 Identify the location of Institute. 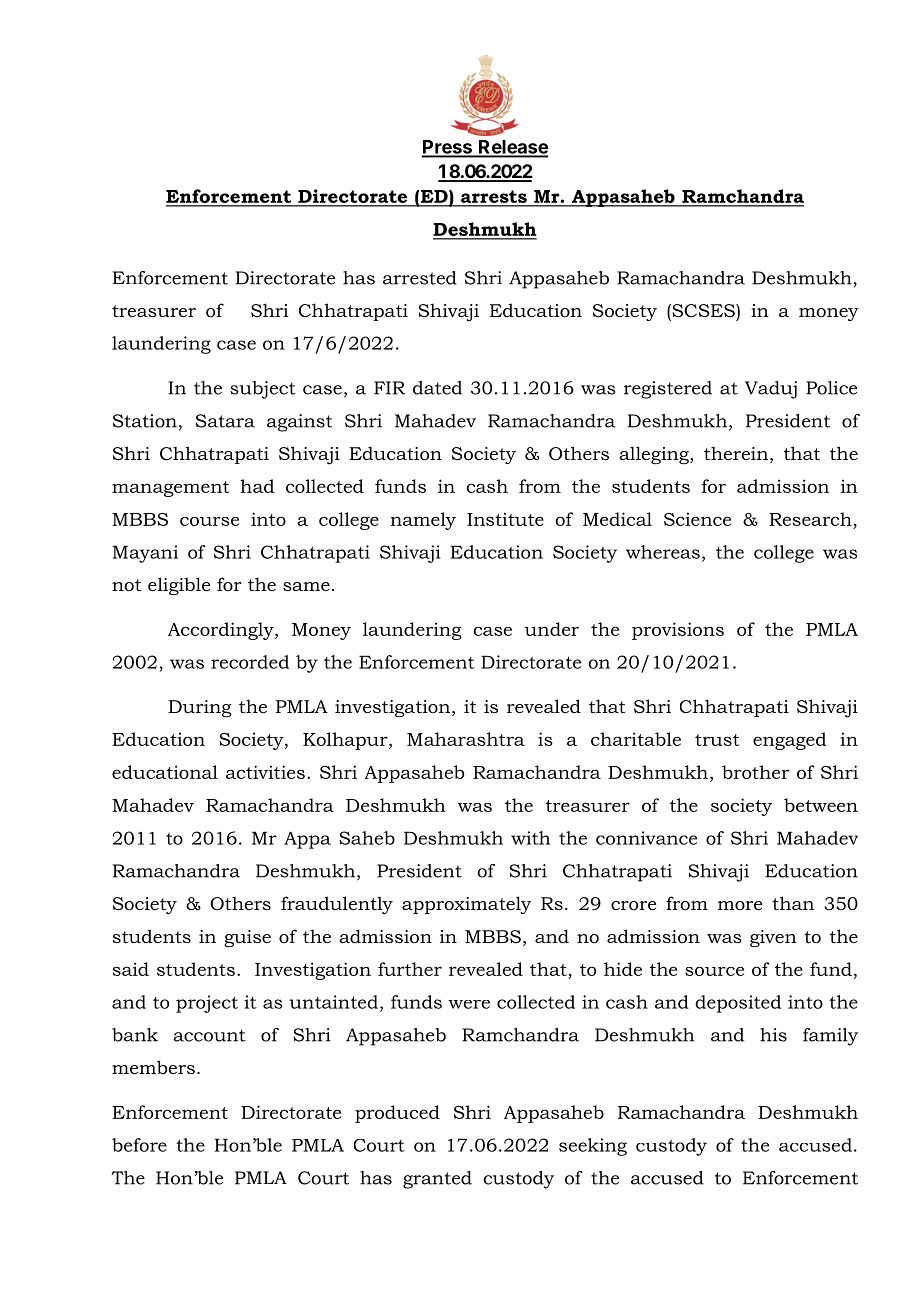
(505, 519).
